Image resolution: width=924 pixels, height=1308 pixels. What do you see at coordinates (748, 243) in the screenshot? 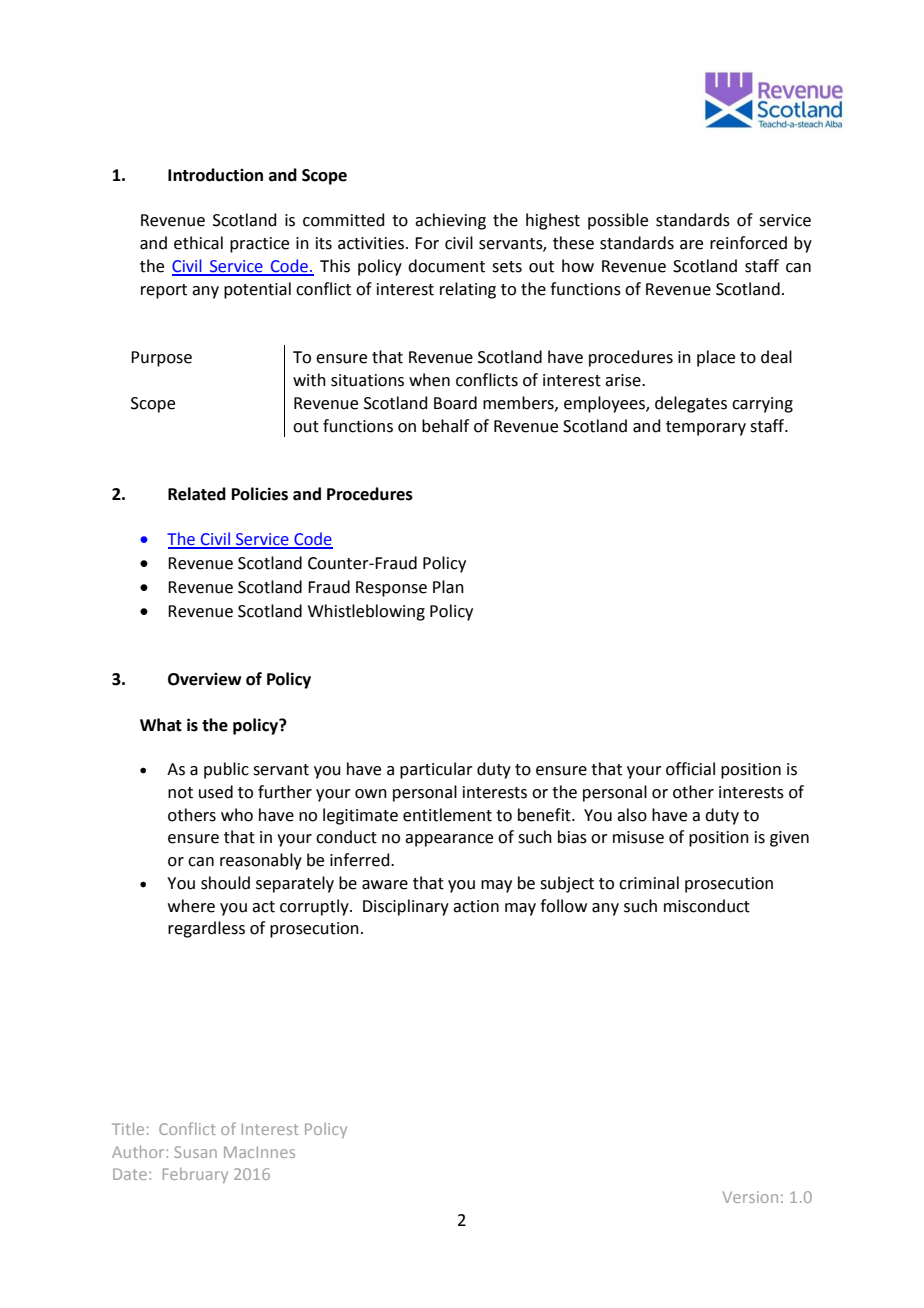
I see `reinforced` at bounding box center [748, 243].
